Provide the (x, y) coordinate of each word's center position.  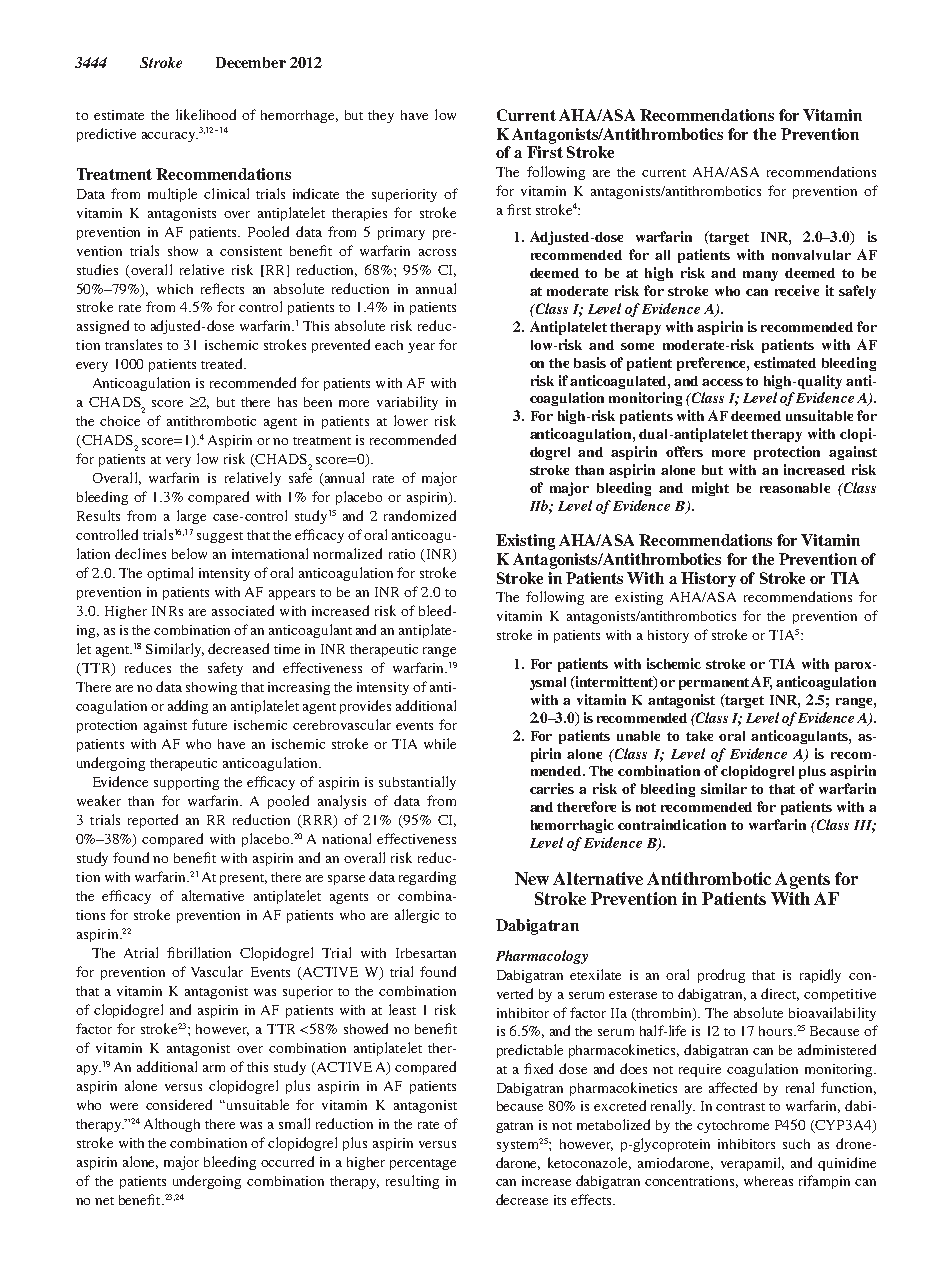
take (699, 736)
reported (153, 821)
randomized (420, 515)
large (191, 517)
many (760, 276)
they (381, 116)
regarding (427, 878)
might (710, 489)
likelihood (206, 114)
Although (172, 1125)
